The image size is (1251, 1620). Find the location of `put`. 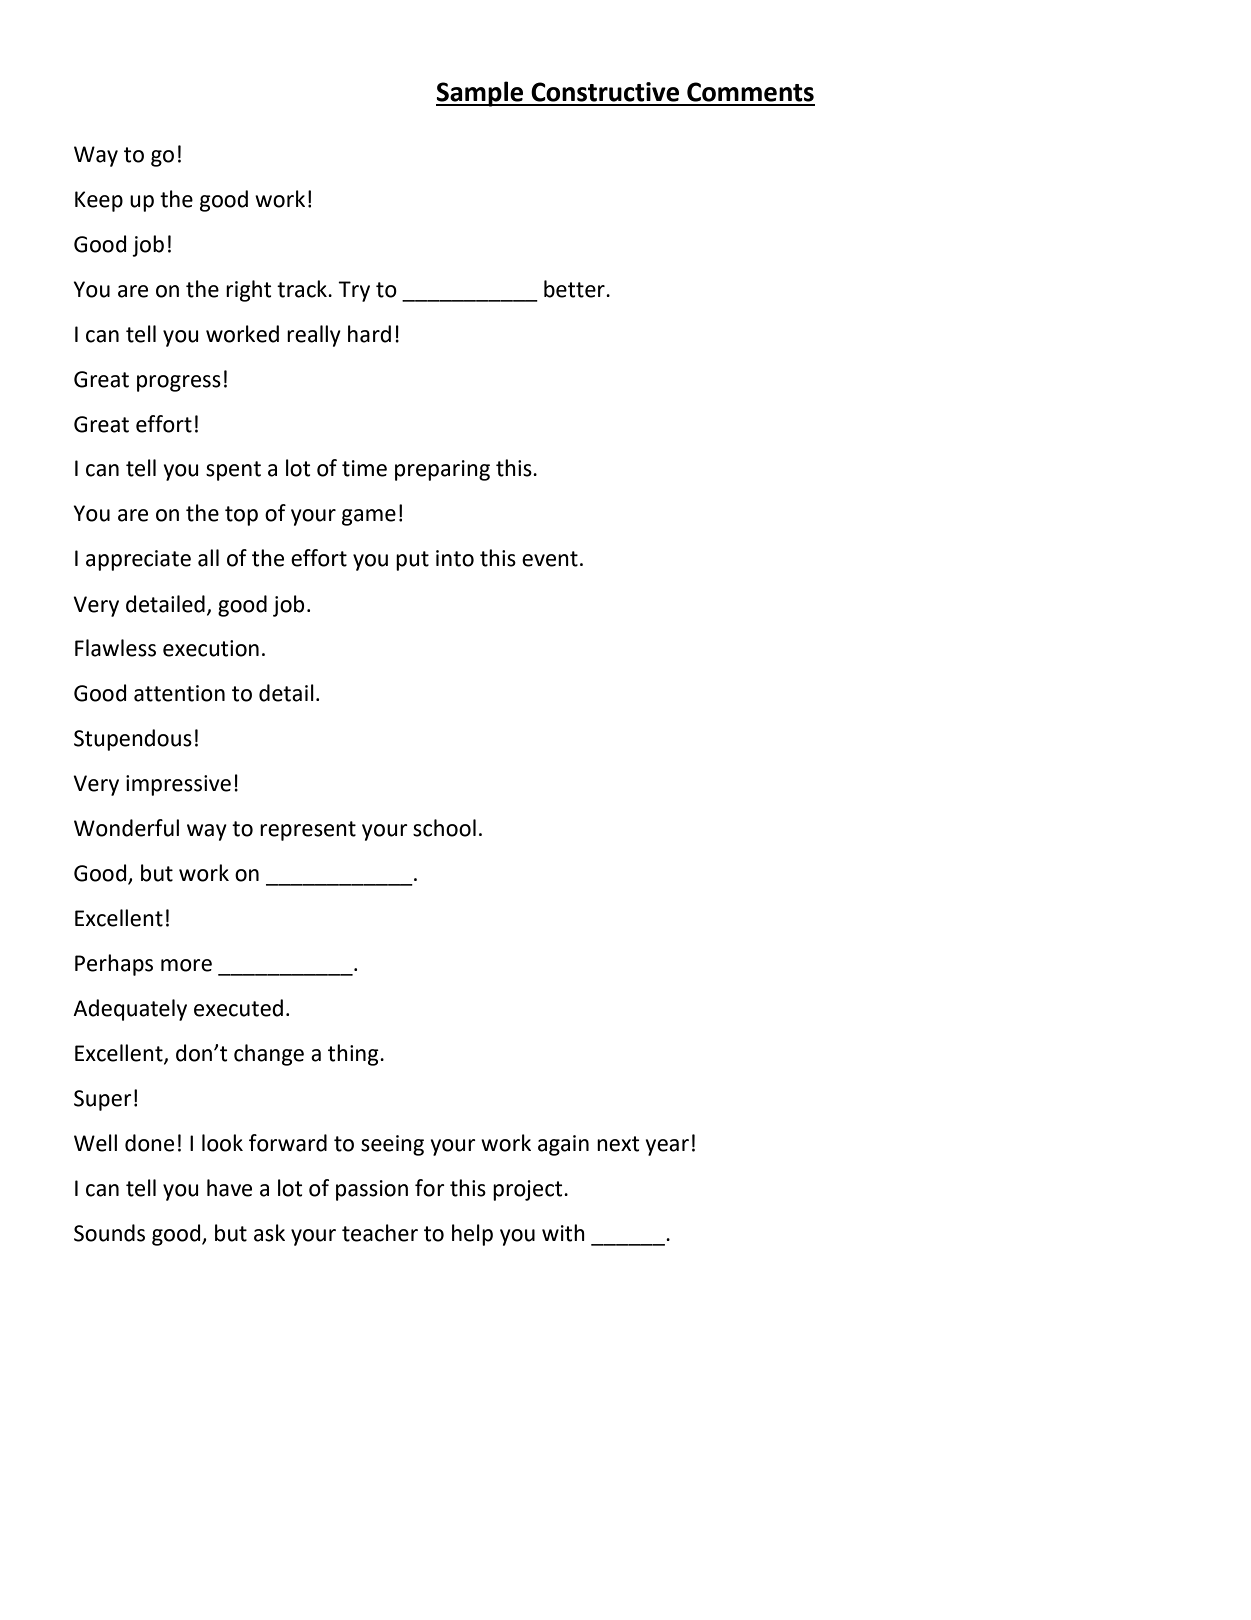

put is located at coordinates (412, 561).
